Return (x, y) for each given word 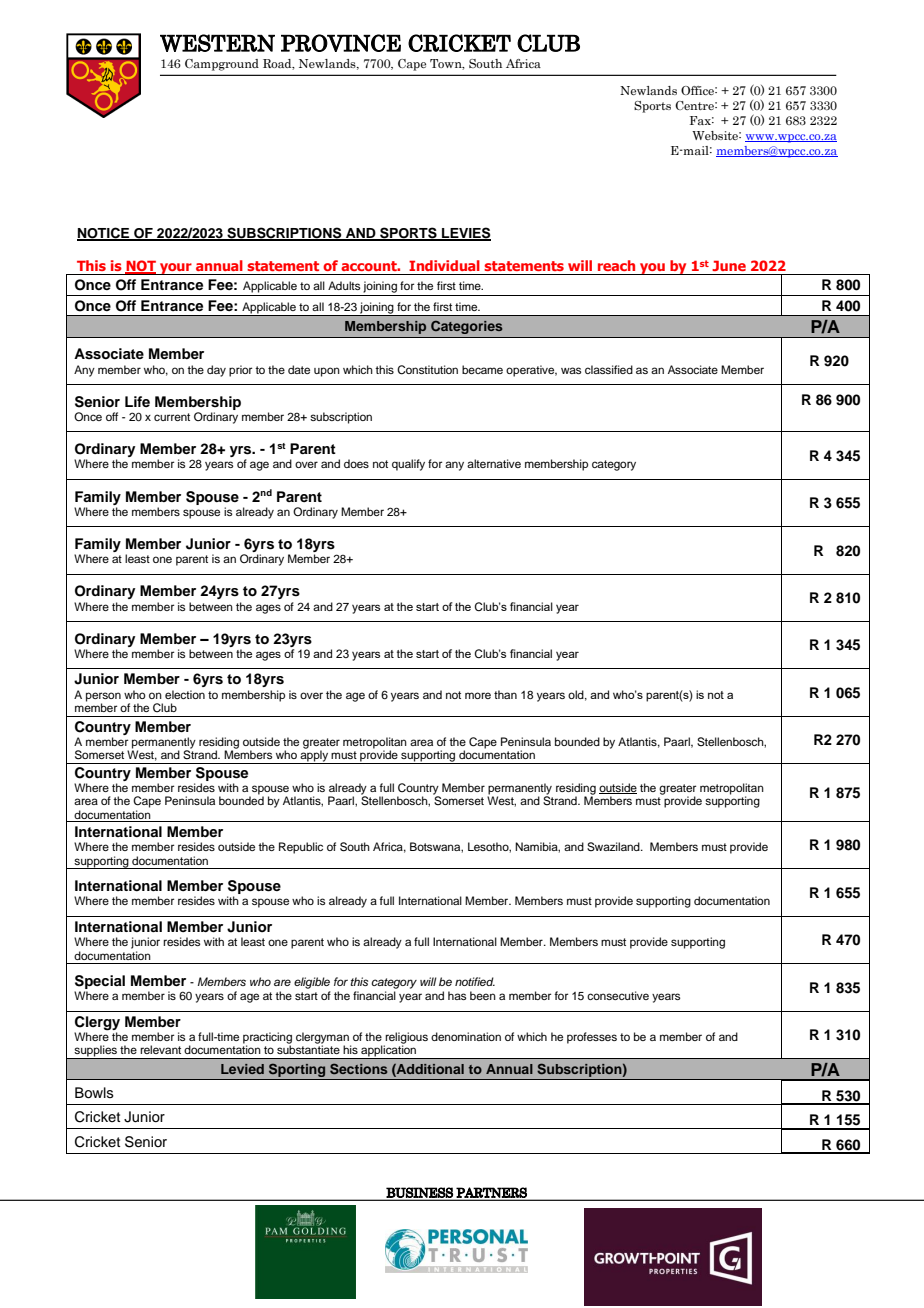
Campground (222, 65)
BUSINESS (419, 1193)
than (505, 694)
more (478, 695)
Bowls (94, 1093)
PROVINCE (341, 43)
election (185, 694)
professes (592, 1038)
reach (616, 265)
